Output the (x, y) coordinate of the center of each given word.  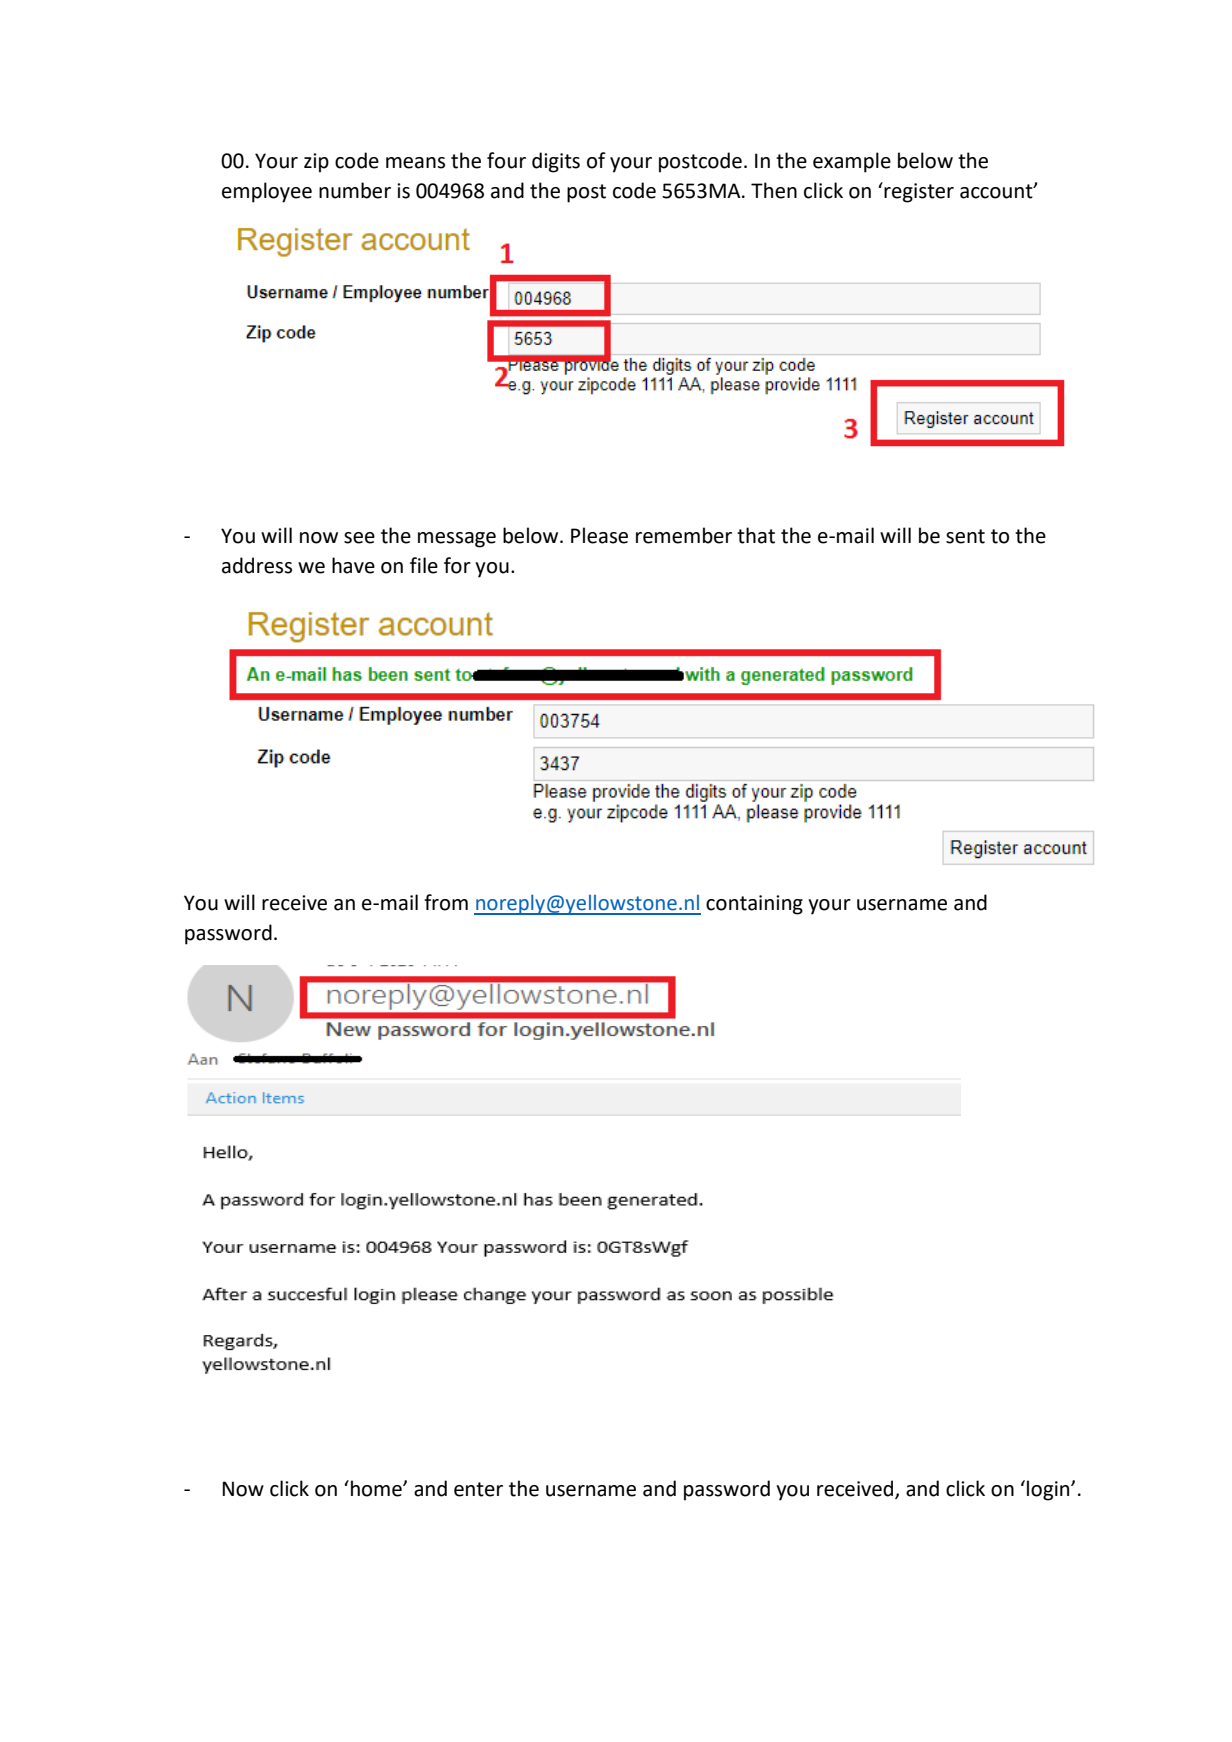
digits (556, 162)
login (1049, 1490)
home (377, 1488)
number (355, 190)
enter (478, 1489)
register (918, 192)
